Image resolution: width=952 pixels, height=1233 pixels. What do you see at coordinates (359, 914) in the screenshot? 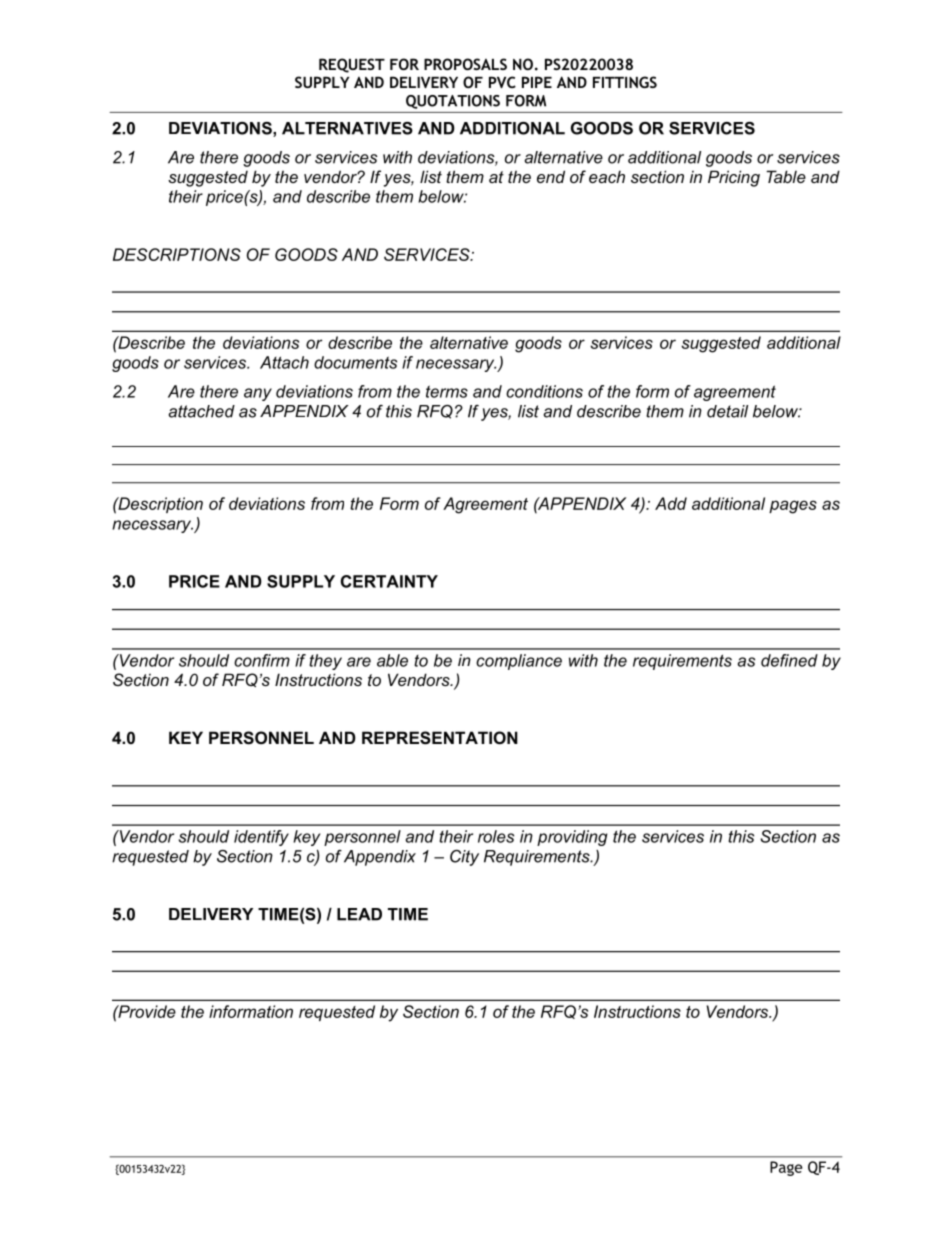
I see `LEAD` at bounding box center [359, 914].
